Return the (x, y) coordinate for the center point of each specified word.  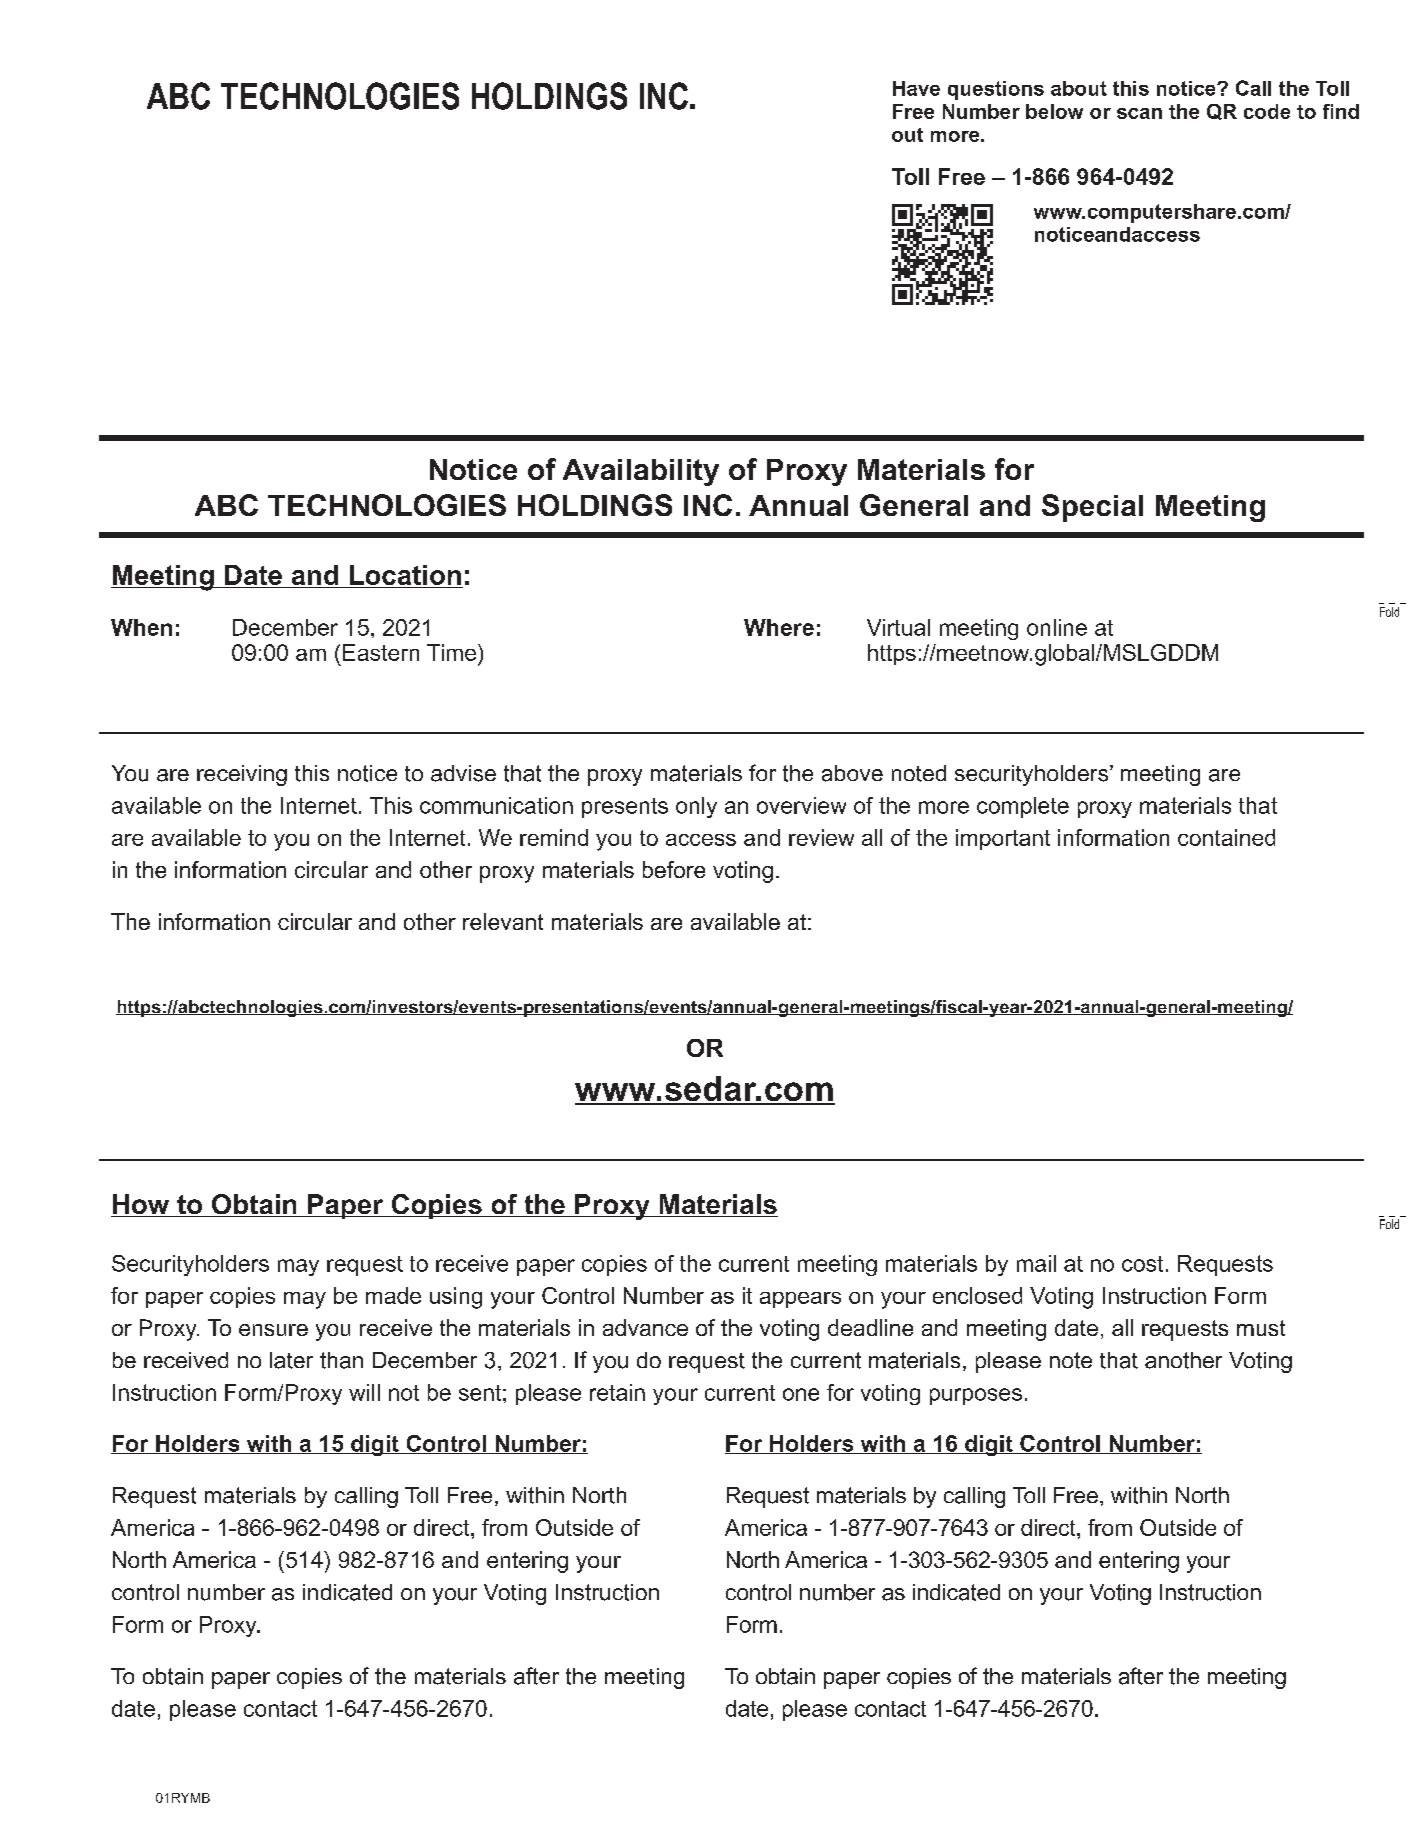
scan (1139, 113)
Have (916, 88)
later (291, 1360)
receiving (242, 775)
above (852, 773)
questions (996, 90)
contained (1226, 837)
